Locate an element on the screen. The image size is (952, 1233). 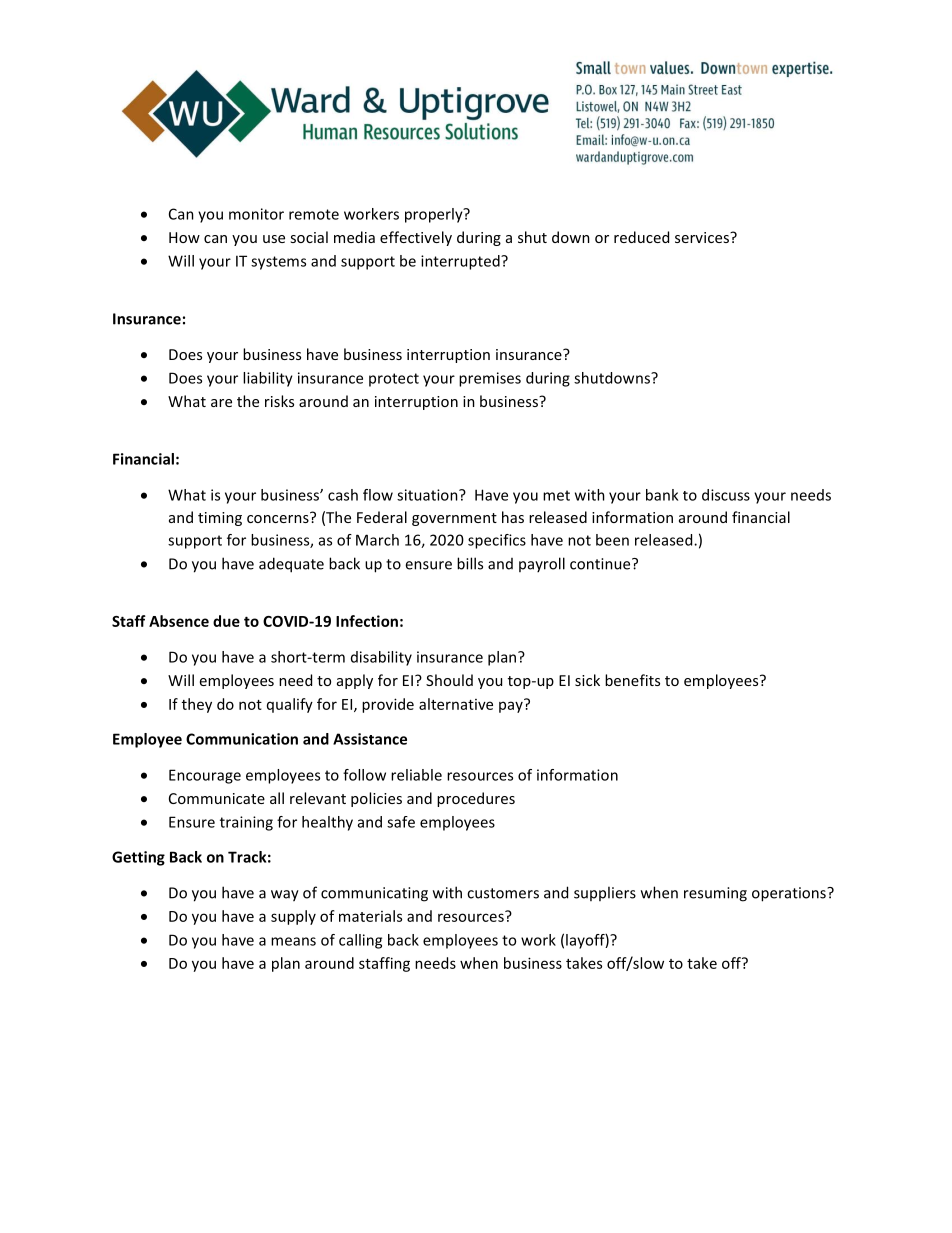
properly is located at coordinates (435, 215).
